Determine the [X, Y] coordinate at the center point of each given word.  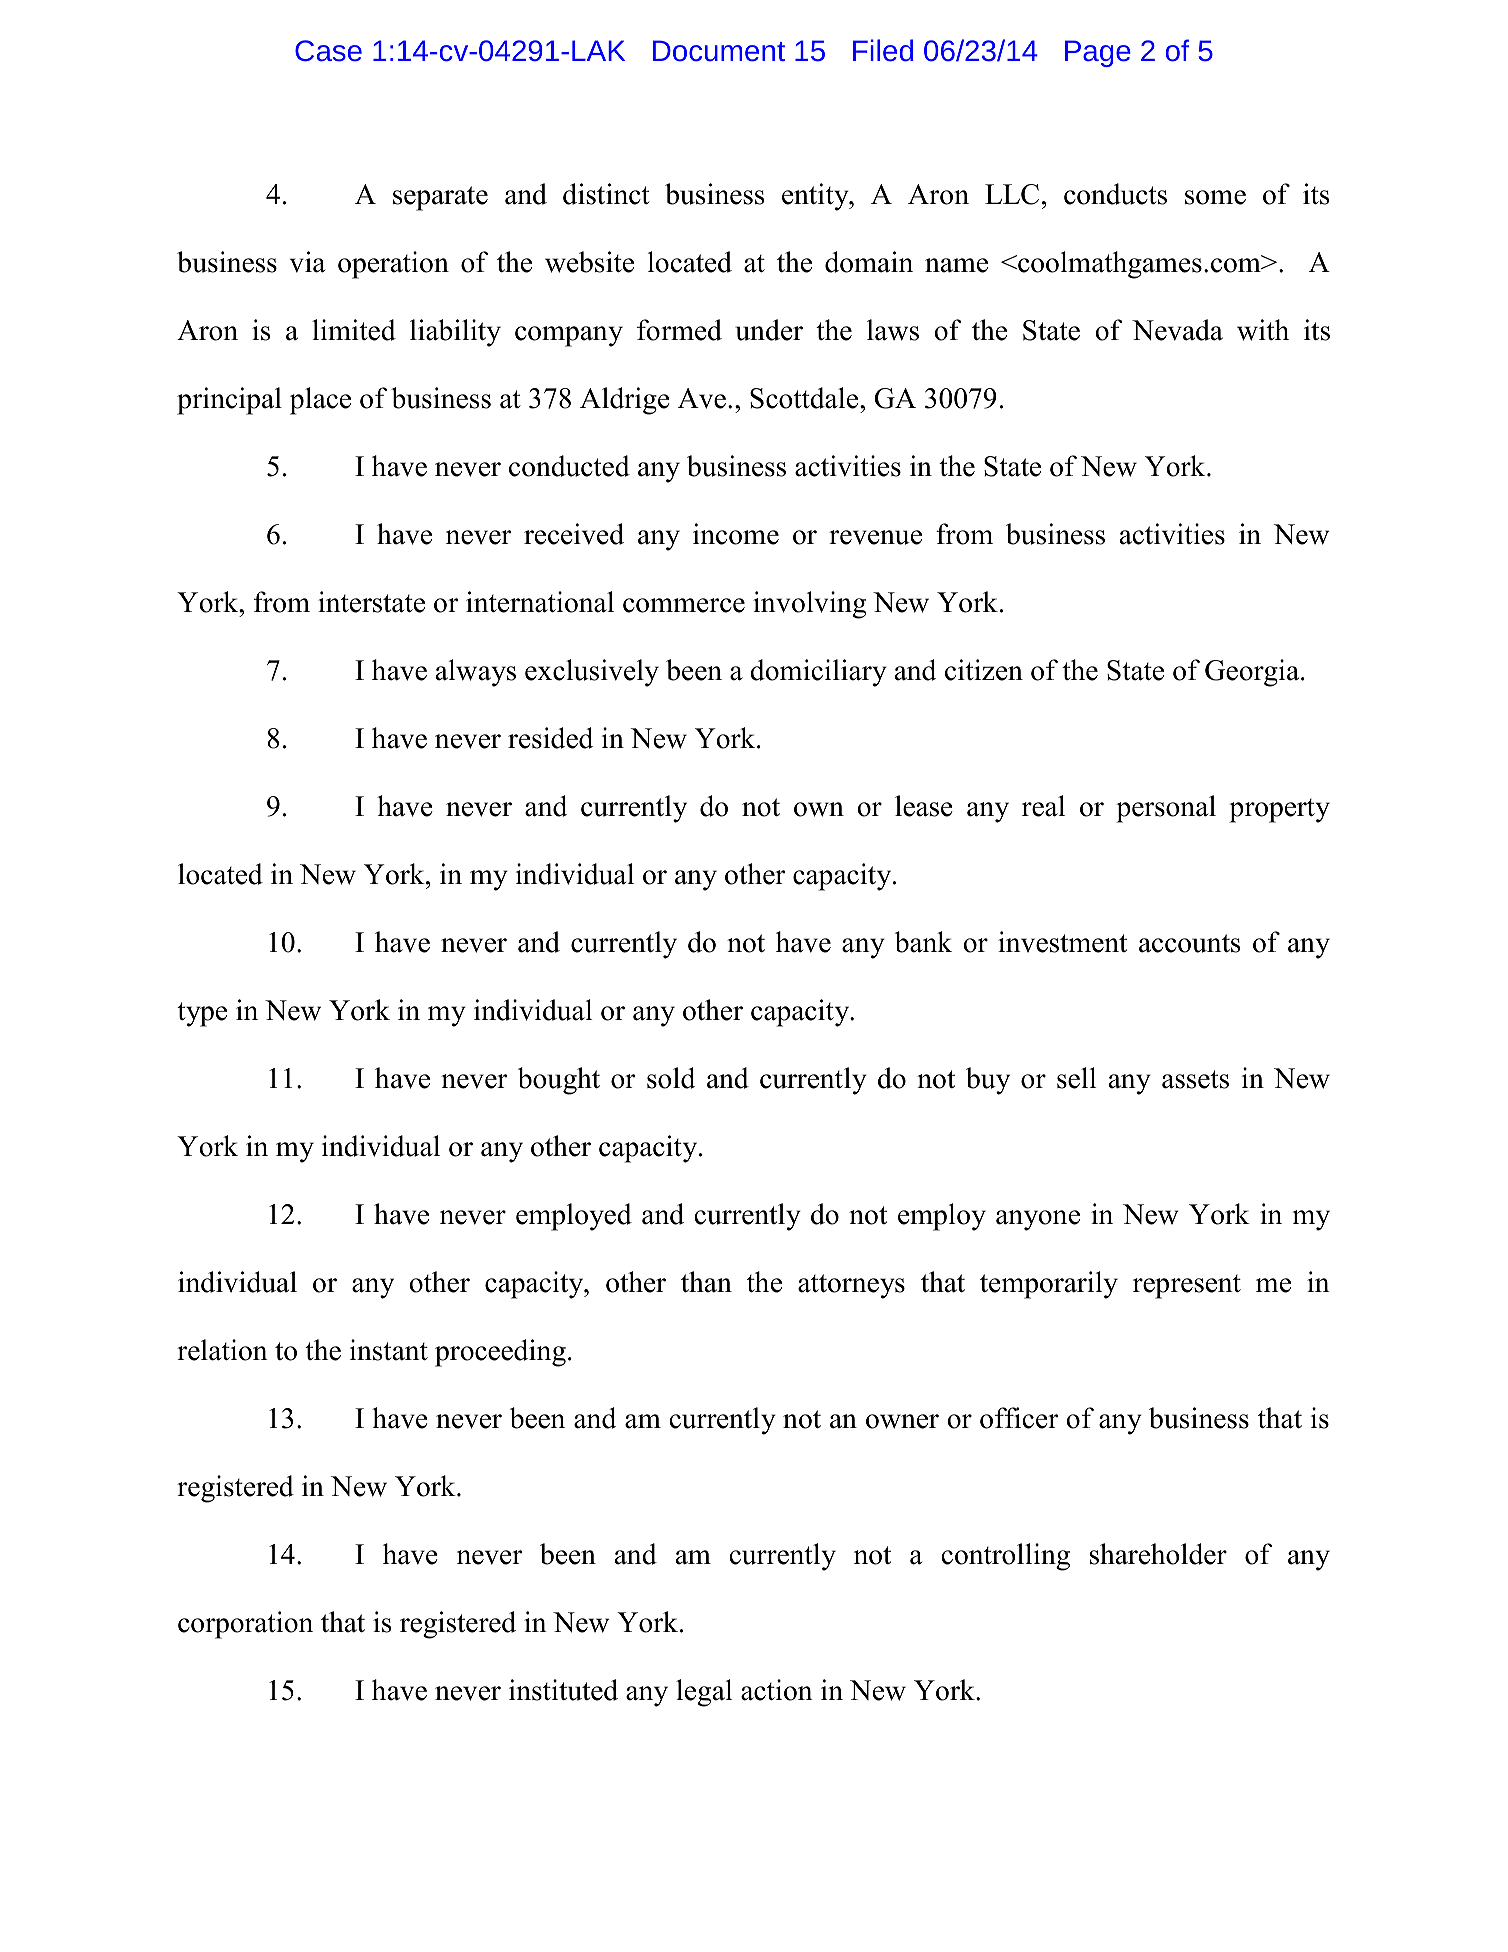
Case [328, 50]
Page [1098, 53]
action [777, 1690]
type [202, 1014]
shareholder [1158, 1554]
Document [719, 50]
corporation [245, 1625]
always [476, 673]
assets [1195, 1079]
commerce [684, 605]
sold [671, 1078]
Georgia [1253, 673]
